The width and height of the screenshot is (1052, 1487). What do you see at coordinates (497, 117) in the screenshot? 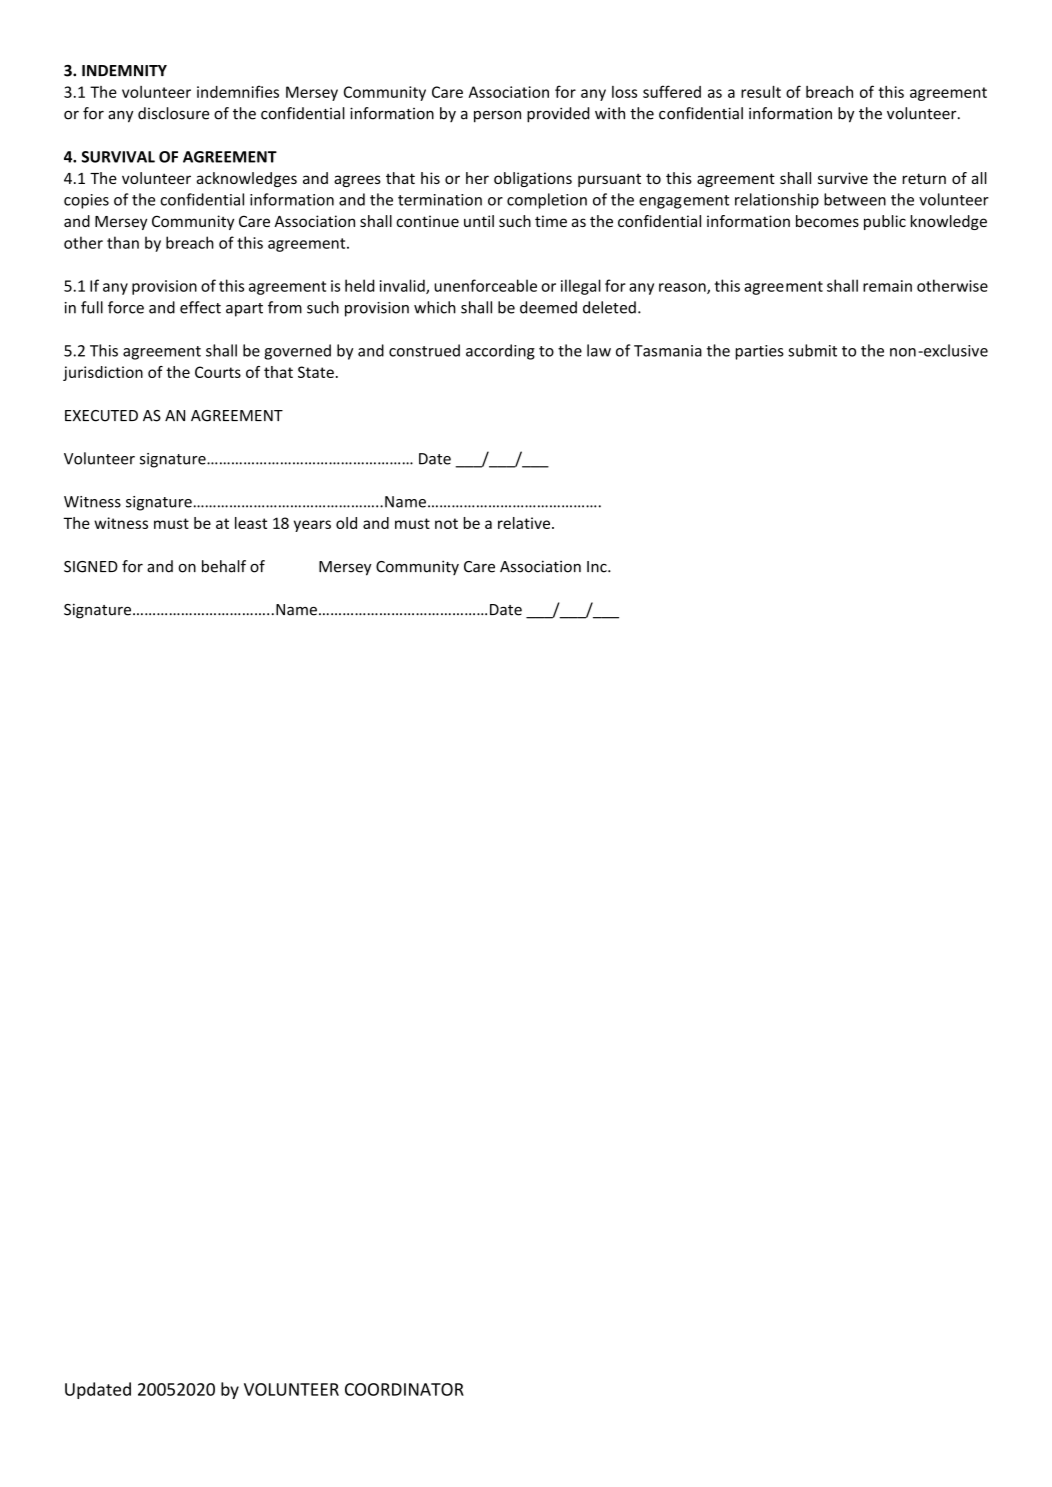
I see `person` at bounding box center [497, 117].
